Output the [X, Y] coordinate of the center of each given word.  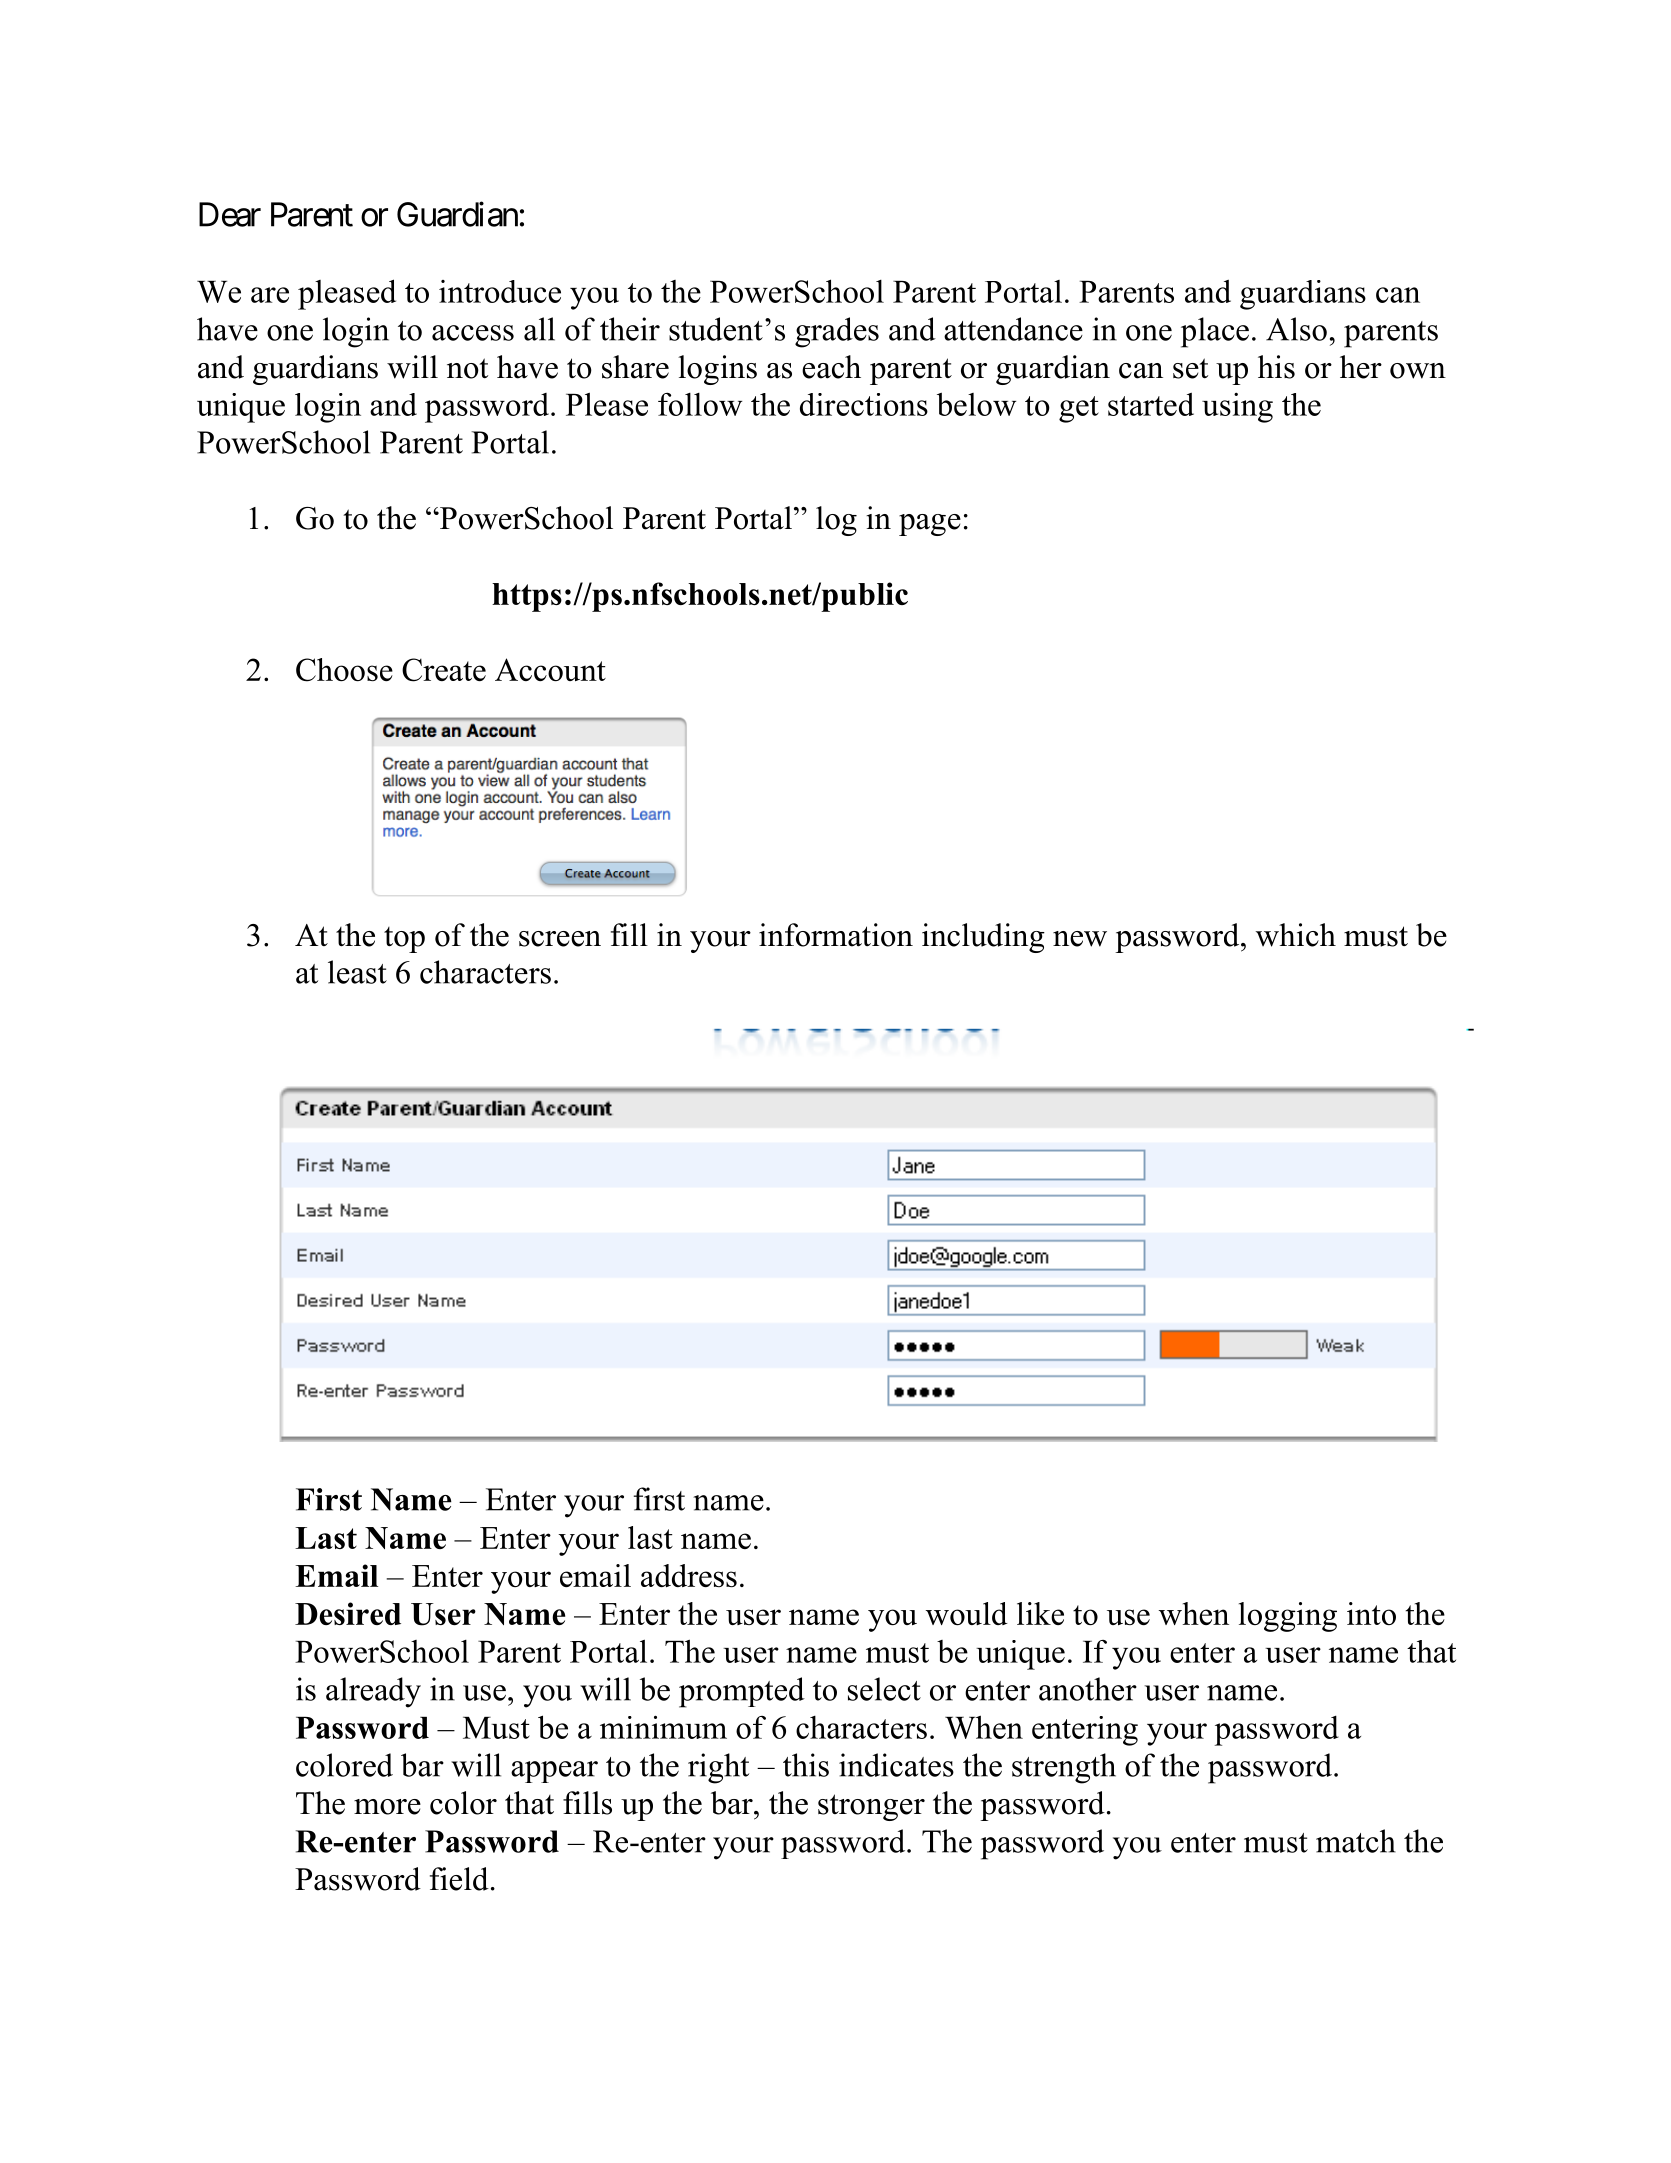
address [689, 1575]
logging [1288, 1617]
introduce [500, 291]
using [1237, 408]
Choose [344, 670]
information [836, 935]
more [387, 1807]
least [357, 972]
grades [837, 332]
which [1296, 935]
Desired [348, 1613]
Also [1296, 329]
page [930, 525]
